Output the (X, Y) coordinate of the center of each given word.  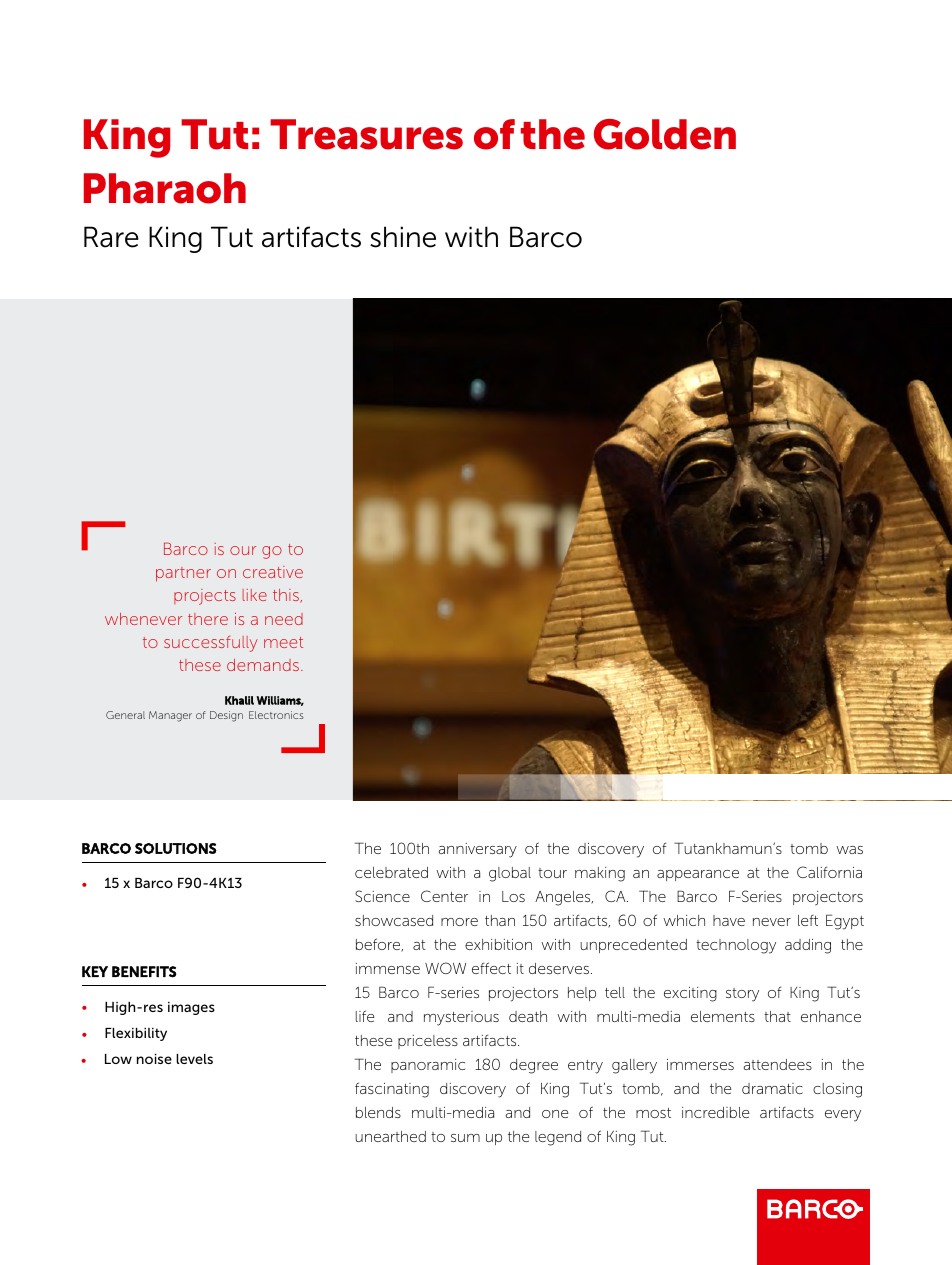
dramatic (772, 1088)
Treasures (366, 134)
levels (194, 1059)
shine (403, 237)
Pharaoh (165, 188)
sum (465, 1138)
